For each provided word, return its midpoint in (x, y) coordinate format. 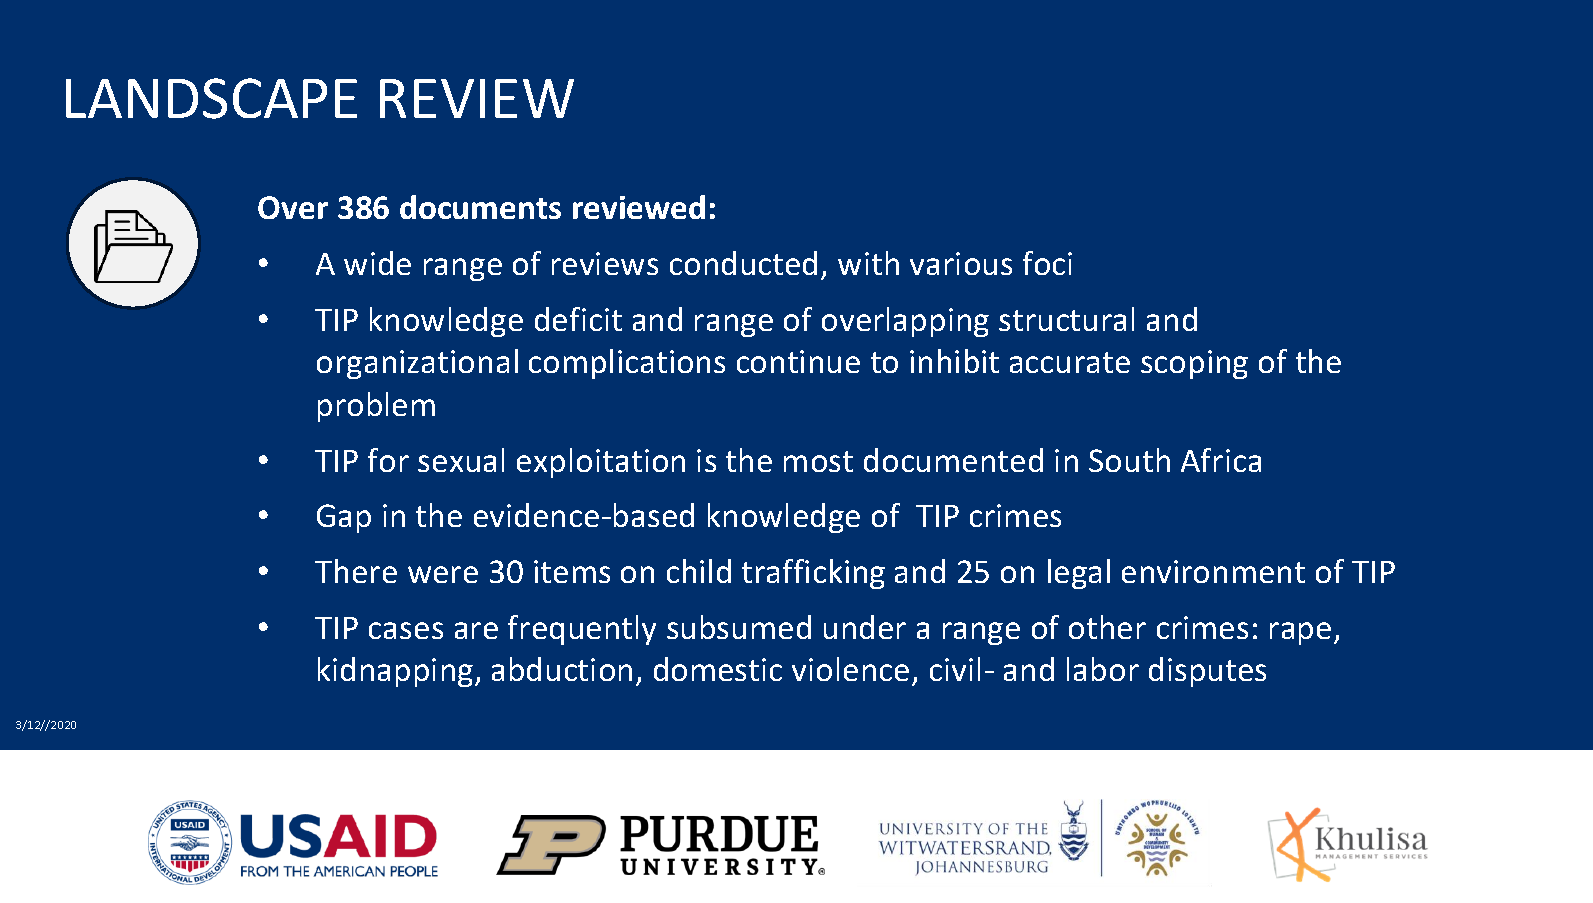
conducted (743, 263)
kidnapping (397, 672)
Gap (344, 518)
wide (377, 263)
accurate (1070, 362)
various (961, 263)
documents (480, 207)
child (699, 571)
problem (376, 407)
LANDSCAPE (211, 98)
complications (627, 364)
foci (1047, 263)
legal (1079, 574)
